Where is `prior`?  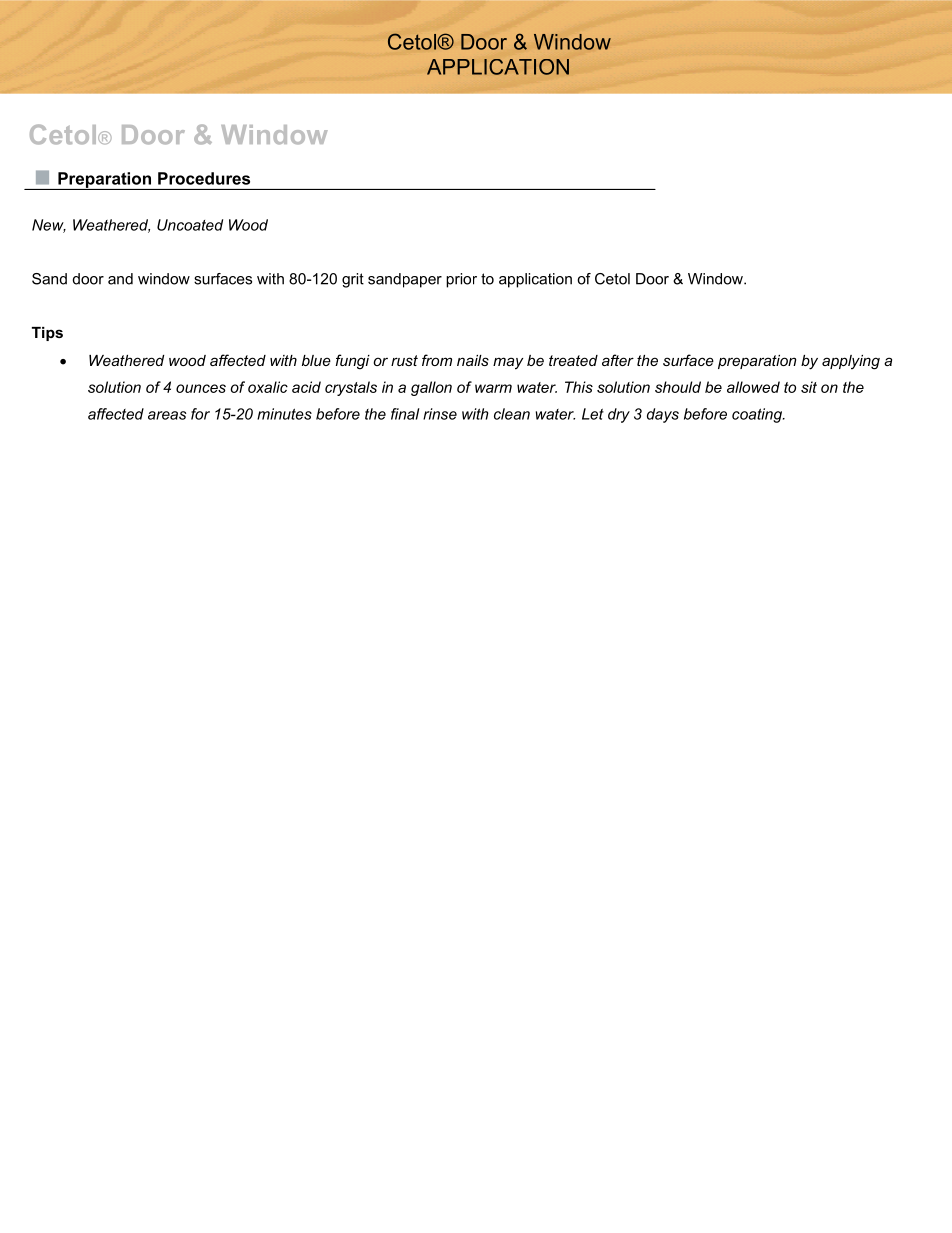
prior is located at coordinates (461, 280).
